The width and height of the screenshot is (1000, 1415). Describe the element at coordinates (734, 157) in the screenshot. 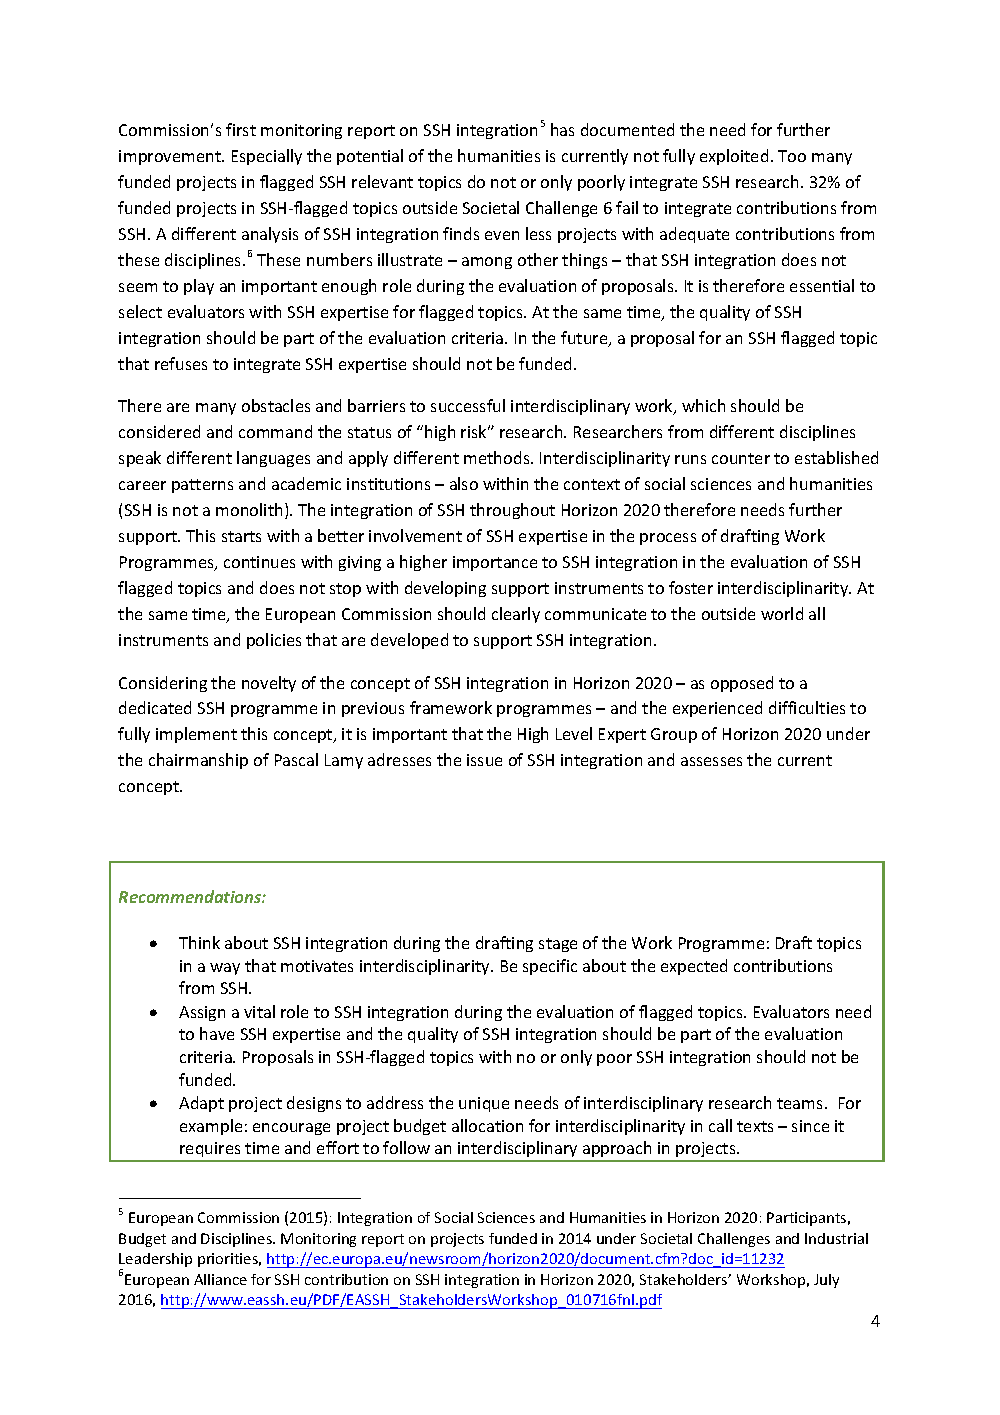

I see `exploited` at that location.
